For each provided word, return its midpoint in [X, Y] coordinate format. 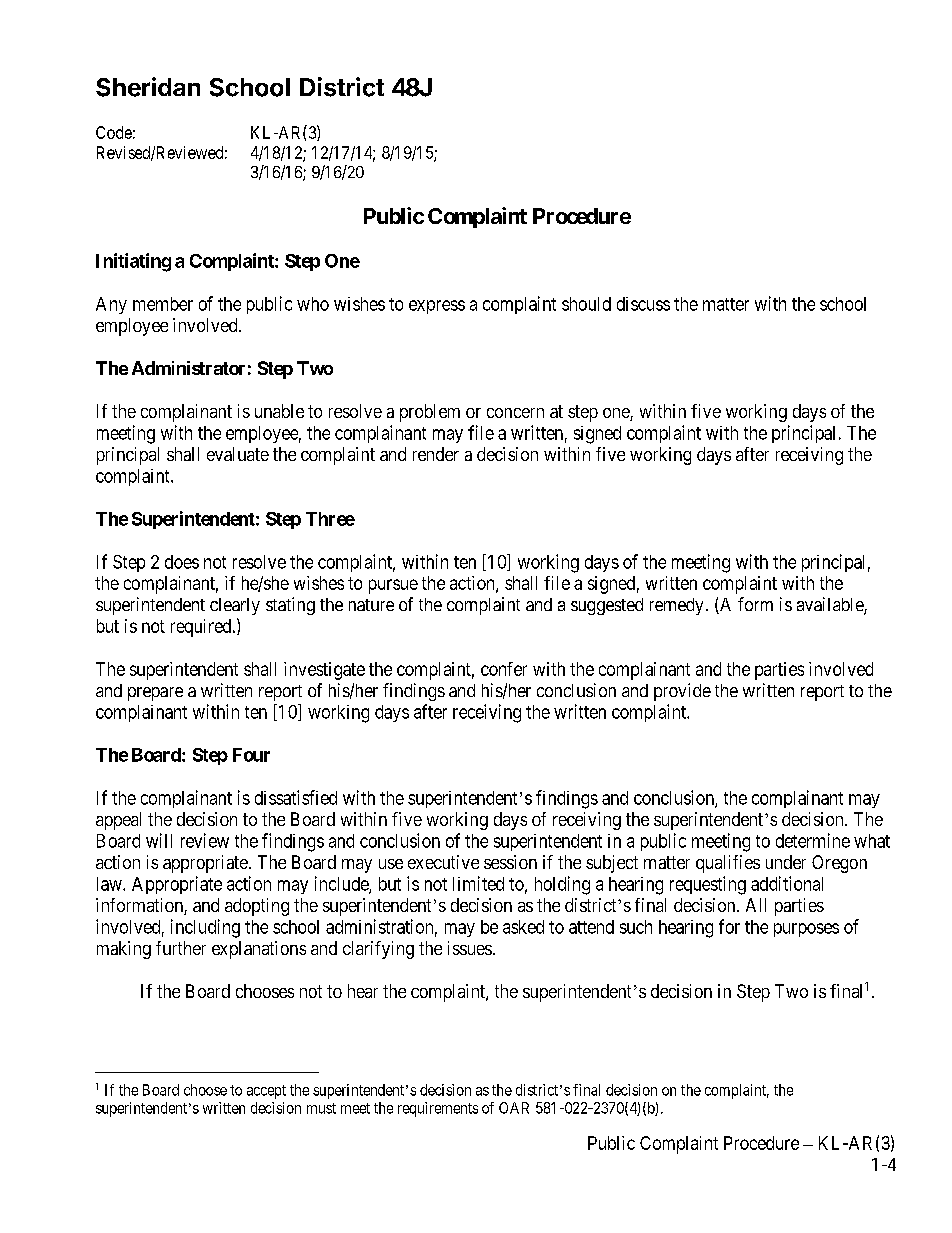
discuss [643, 304]
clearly [235, 606]
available [831, 605]
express [437, 307]
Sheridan [148, 87]
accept [266, 1092]
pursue [393, 586]
